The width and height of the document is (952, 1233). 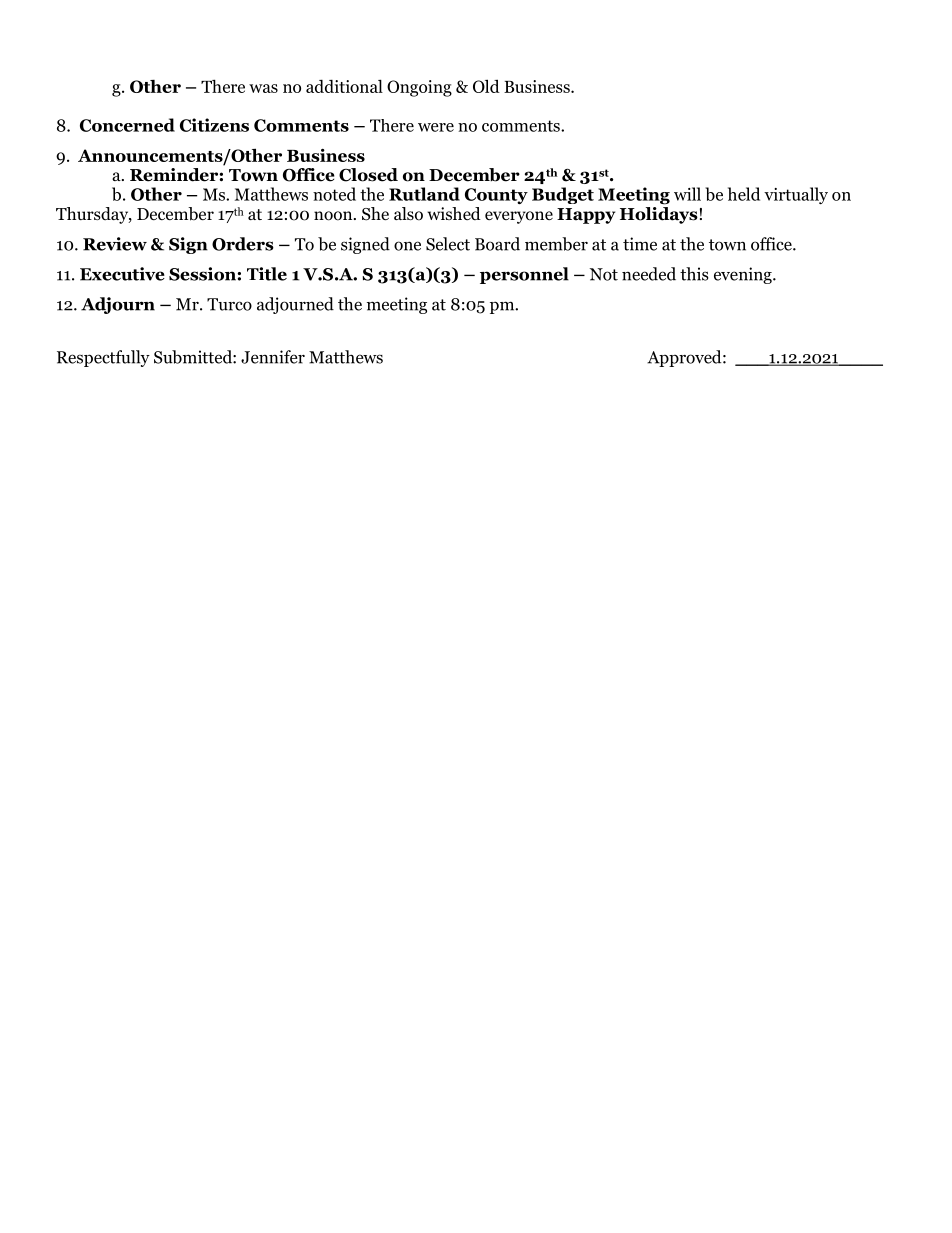 I want to click on Jennifer, so click(x=273, y=357).
